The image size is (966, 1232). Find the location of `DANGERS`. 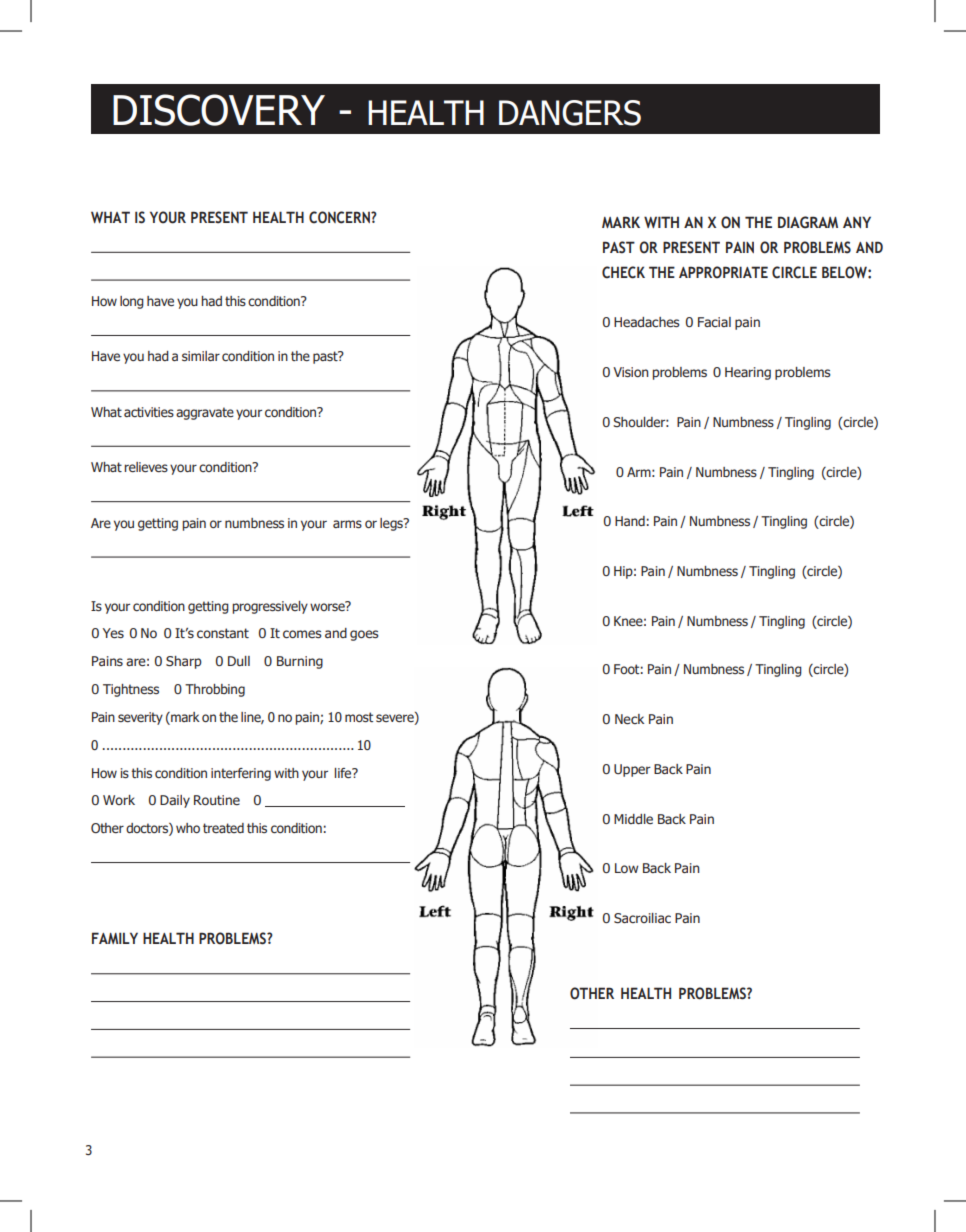

DANGERS is located at coordinates (570, 113).
